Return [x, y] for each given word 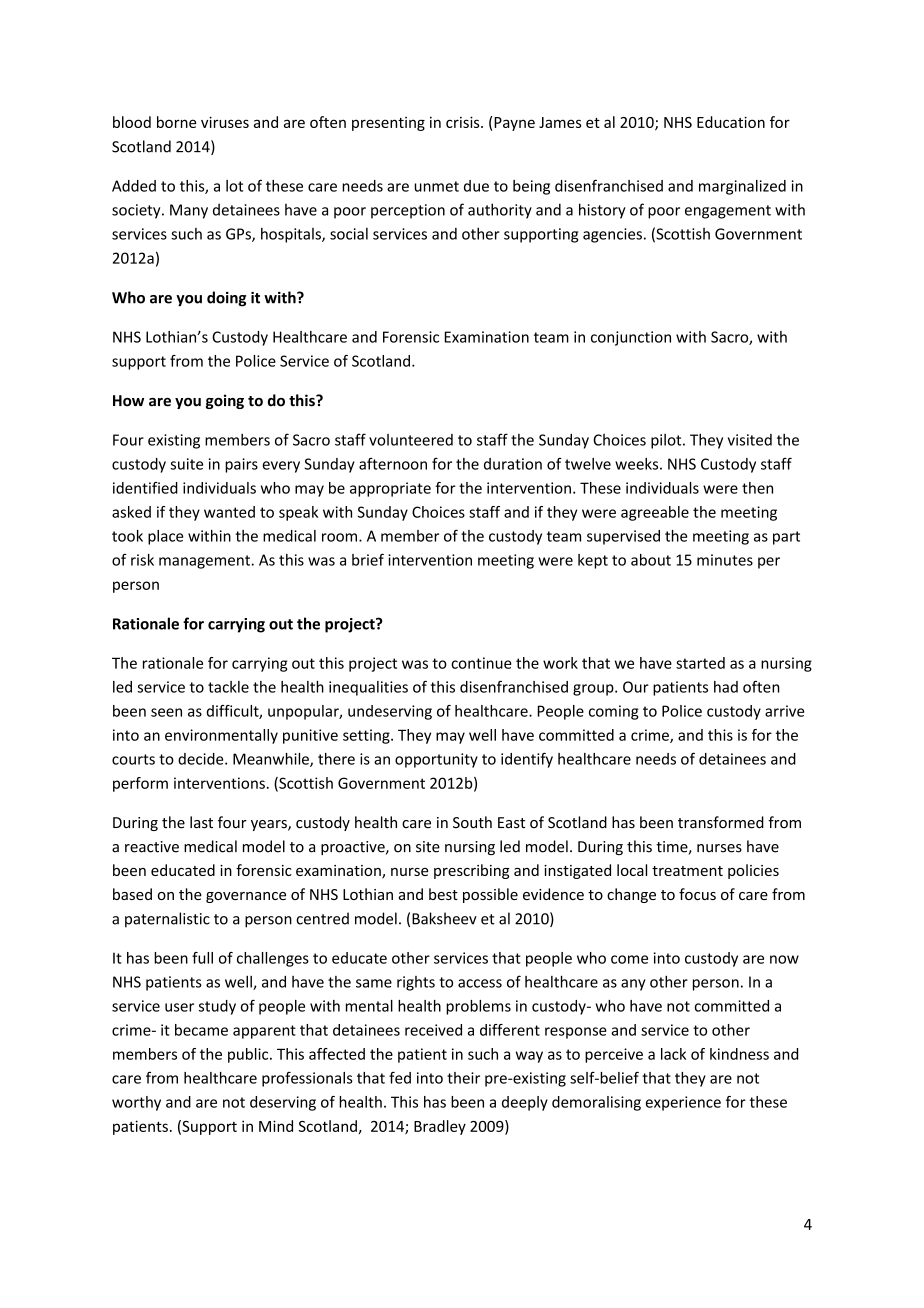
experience [683, 1103]
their [463, 1078]
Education [731, 122]
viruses [225, 122]
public [249, 1055]
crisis [464, 122]
